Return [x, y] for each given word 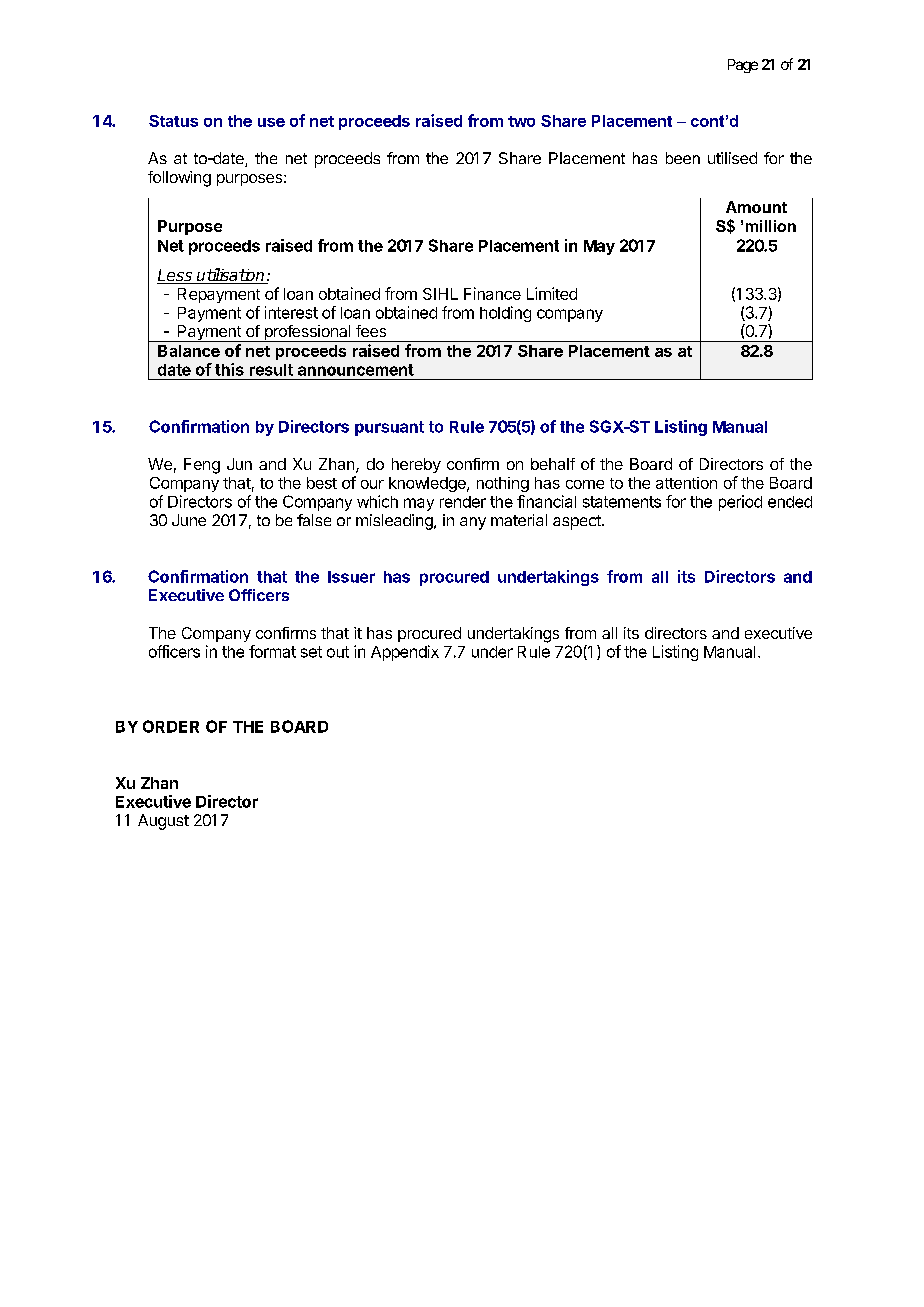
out [338, 652]
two [521, 121]
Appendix [405, 653]
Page [743, 66]
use [271, 122]
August [163, 822]
